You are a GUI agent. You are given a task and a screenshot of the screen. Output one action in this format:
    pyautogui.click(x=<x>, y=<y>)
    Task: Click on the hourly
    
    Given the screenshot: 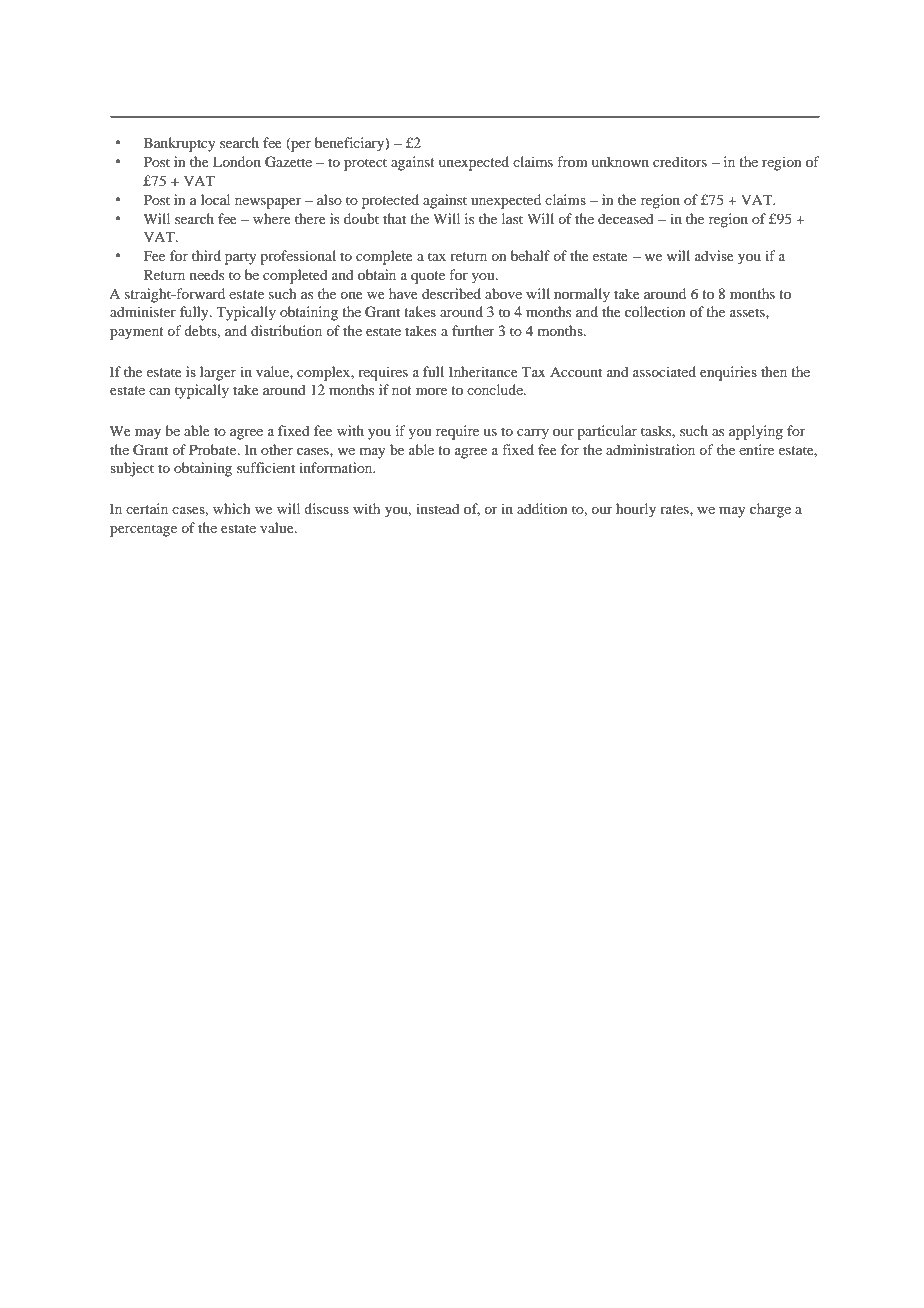 What is the action you would take?
    pyautogui.click(x=636, y=510)
